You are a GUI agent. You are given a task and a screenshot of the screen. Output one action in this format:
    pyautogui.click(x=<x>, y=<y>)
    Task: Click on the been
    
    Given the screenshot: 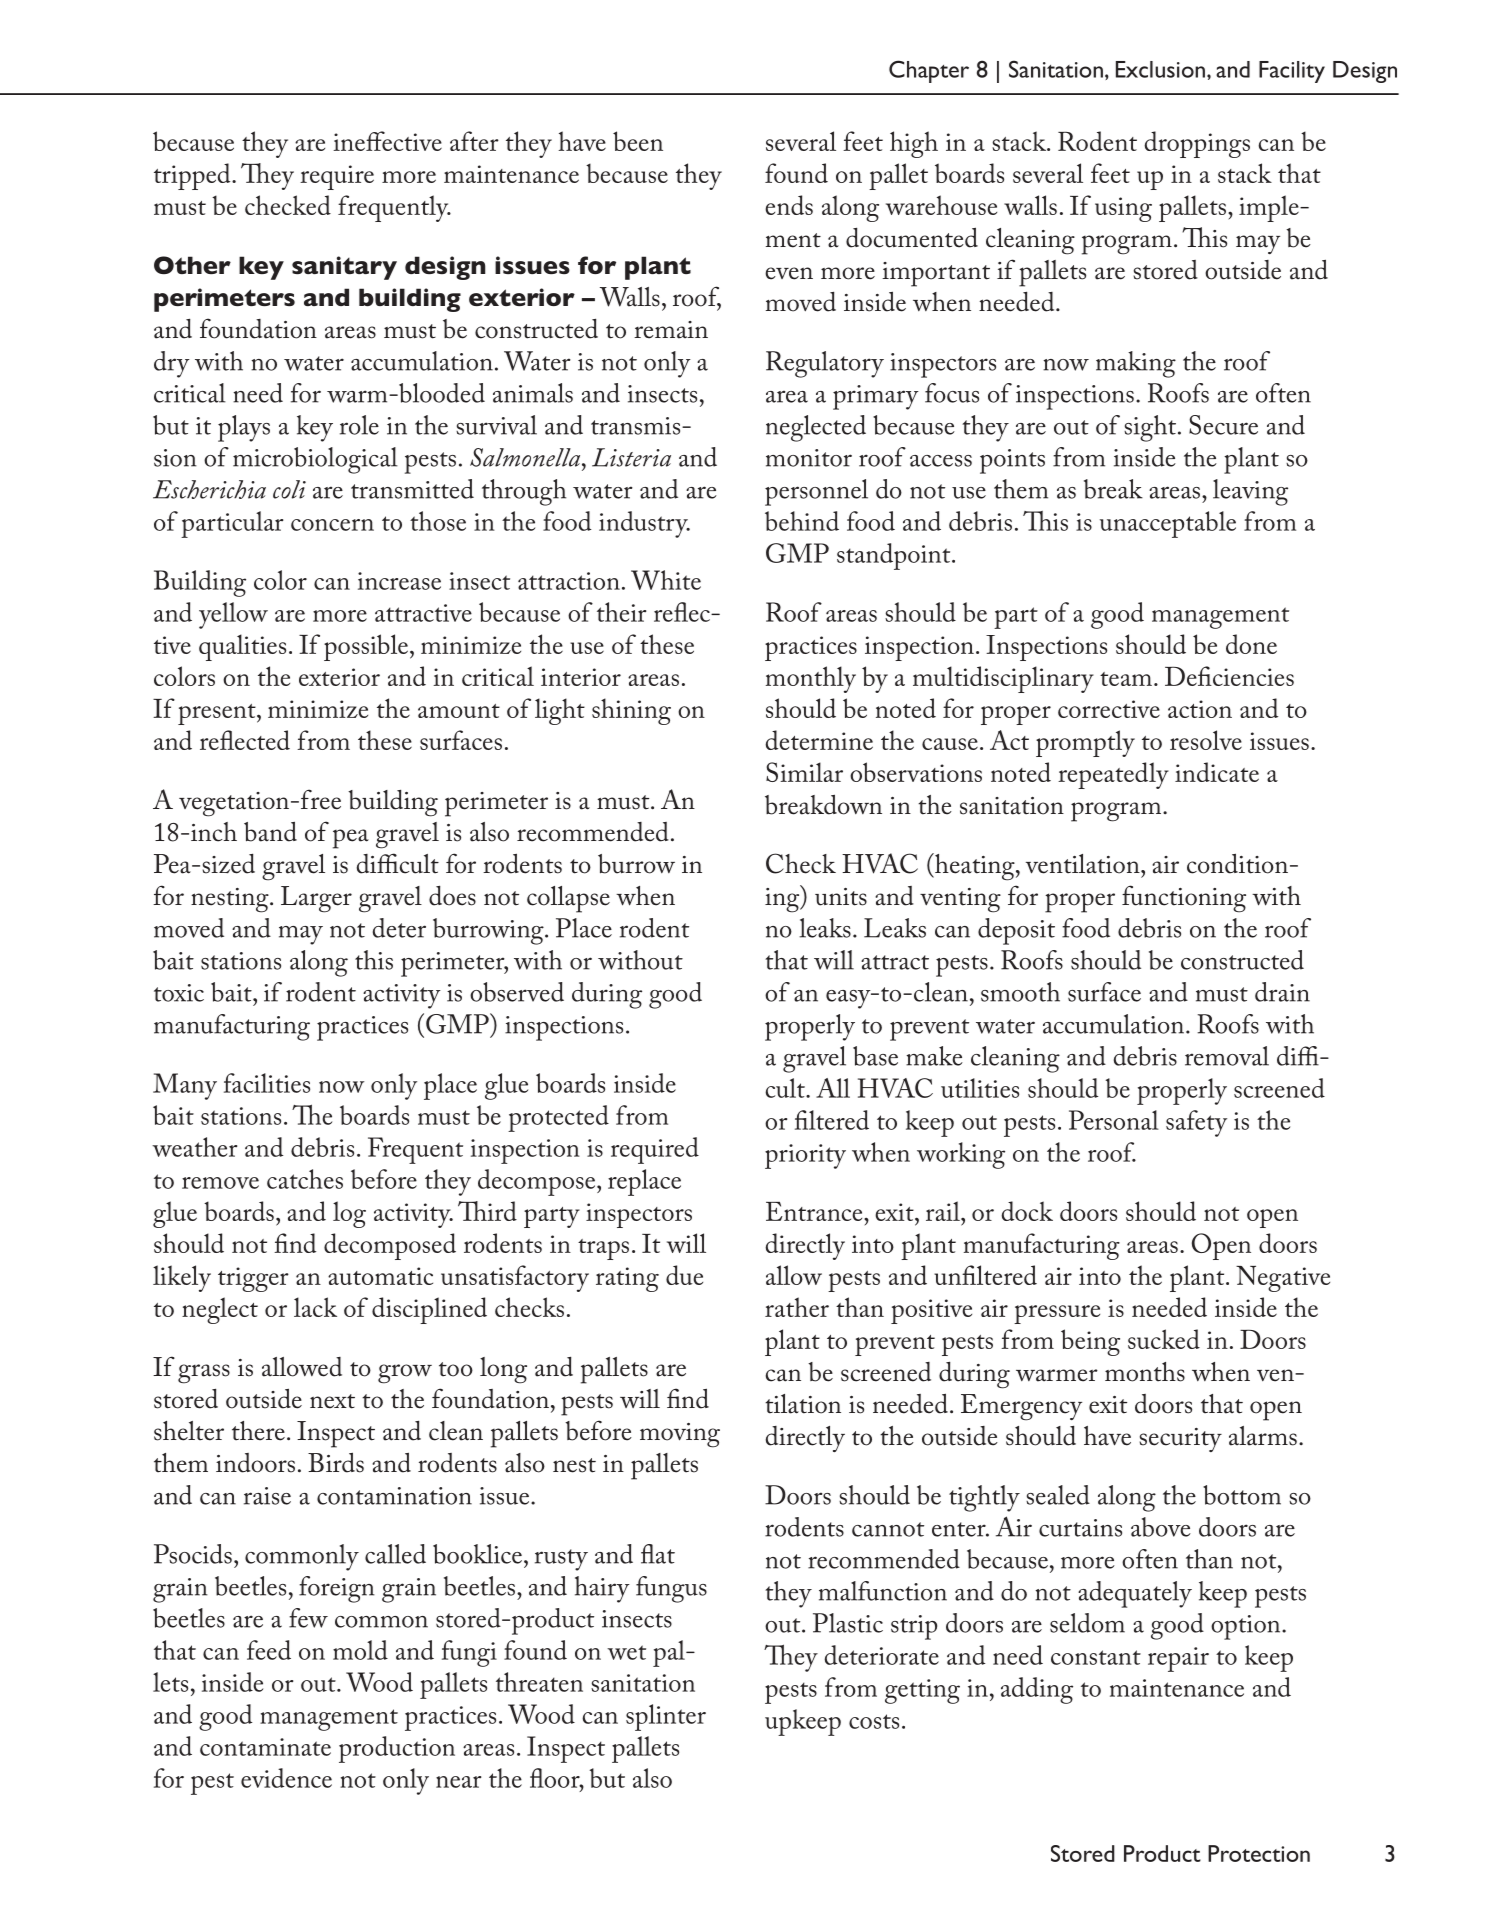 What is the action you would take?
    pyautogui.click(x=638, y=141)
